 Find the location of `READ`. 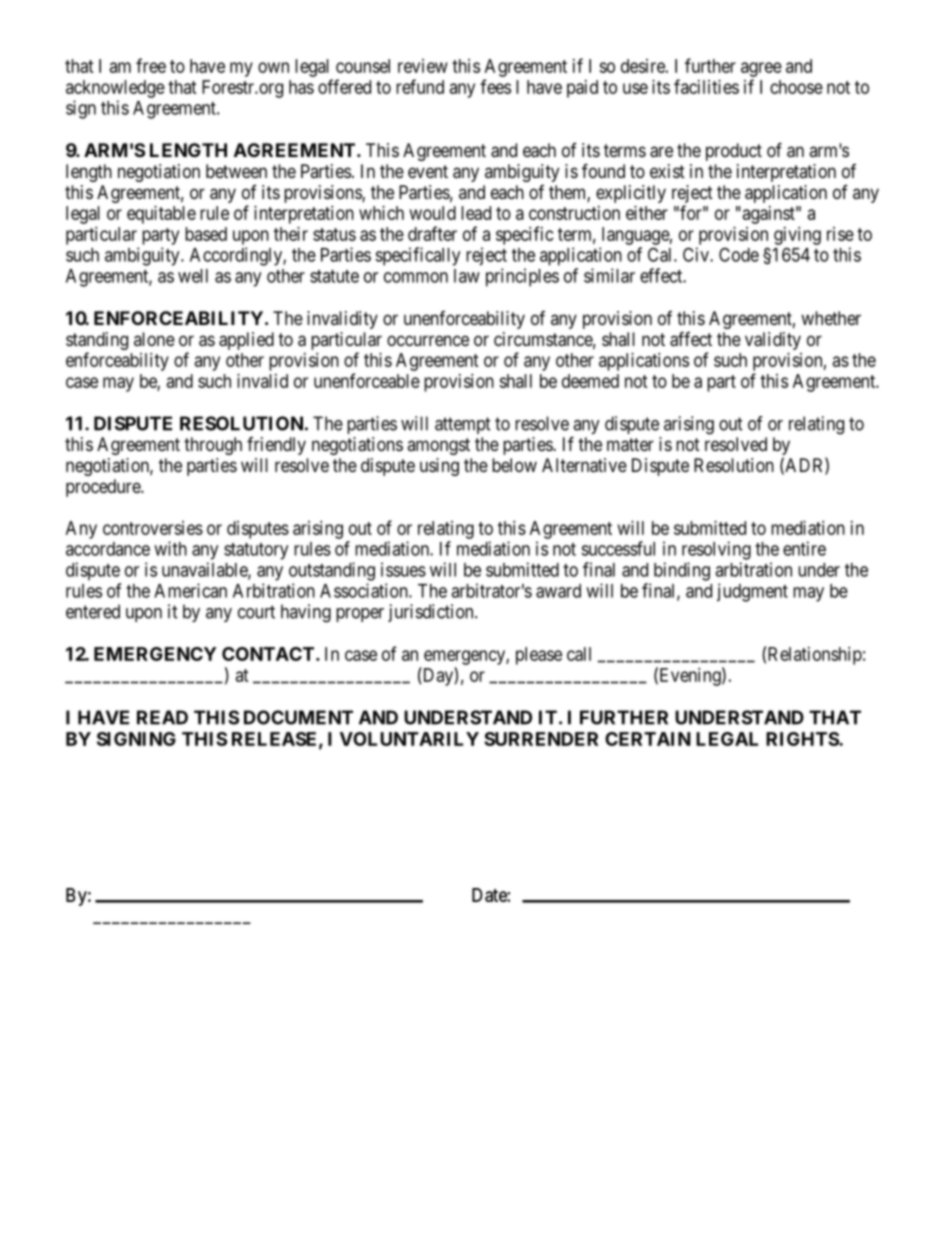

READ is located at coordinates (162, 717).
